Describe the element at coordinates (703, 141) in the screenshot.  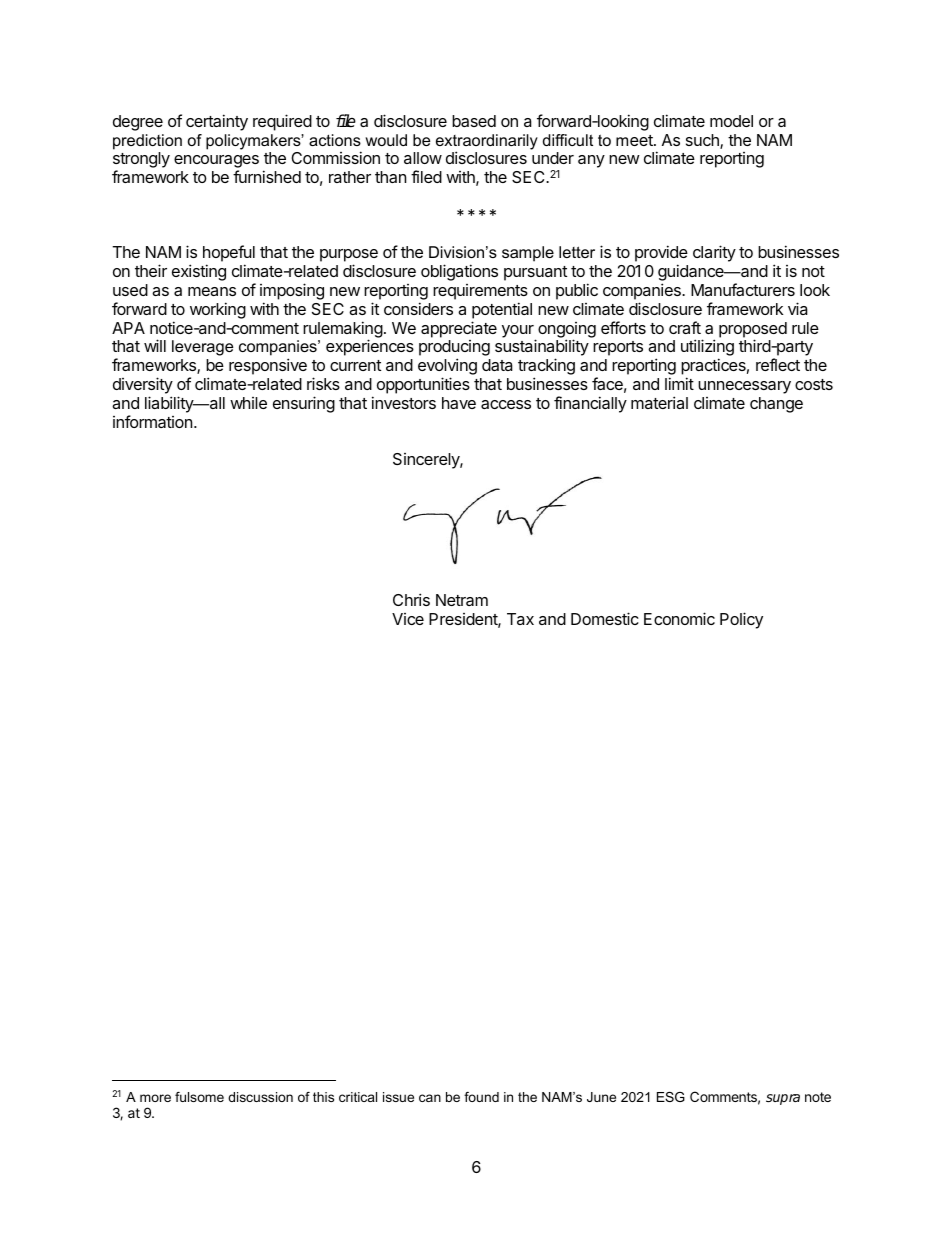
I see `such` at that location.
